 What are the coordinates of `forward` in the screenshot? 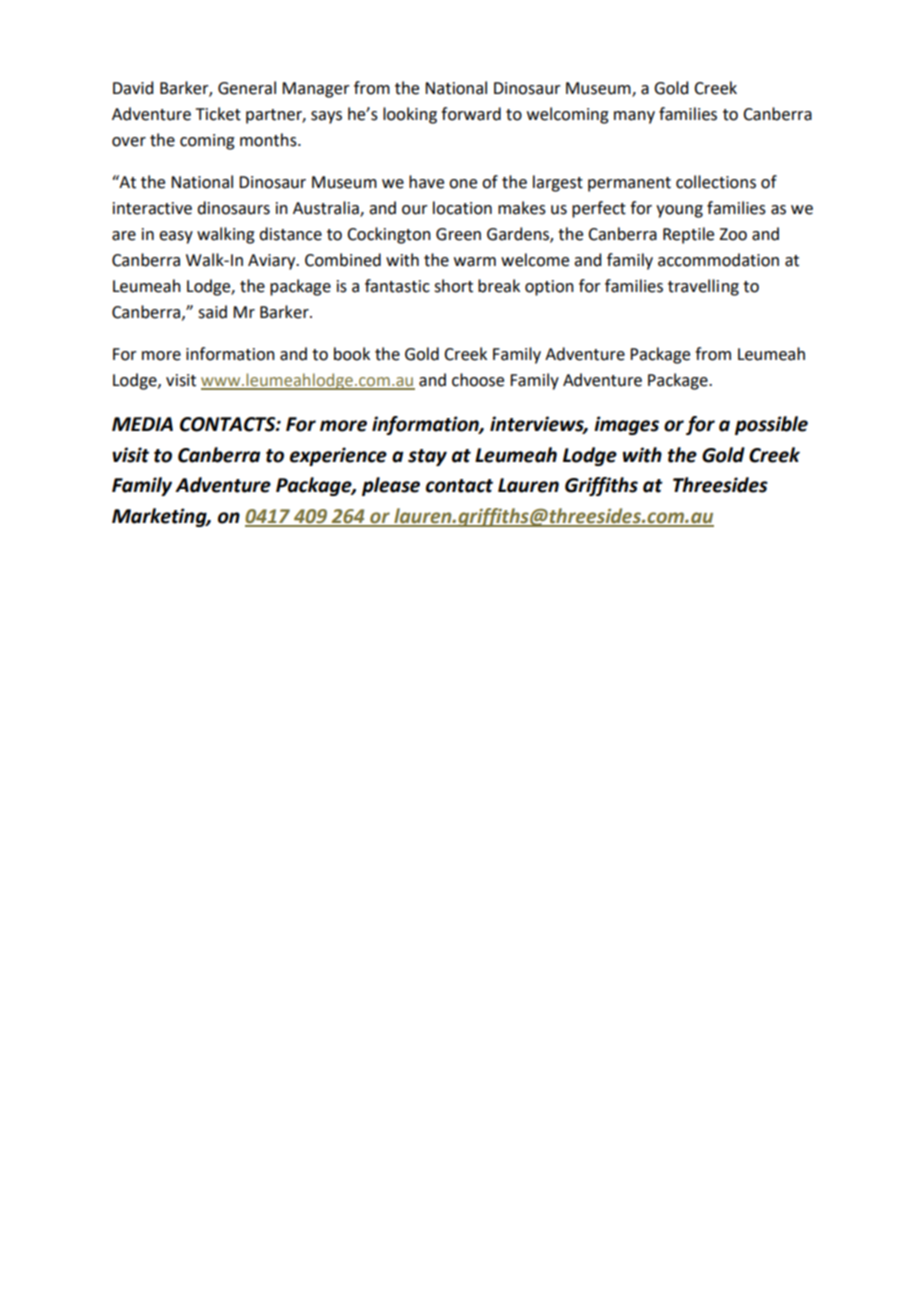 It's located at (471, 114).
